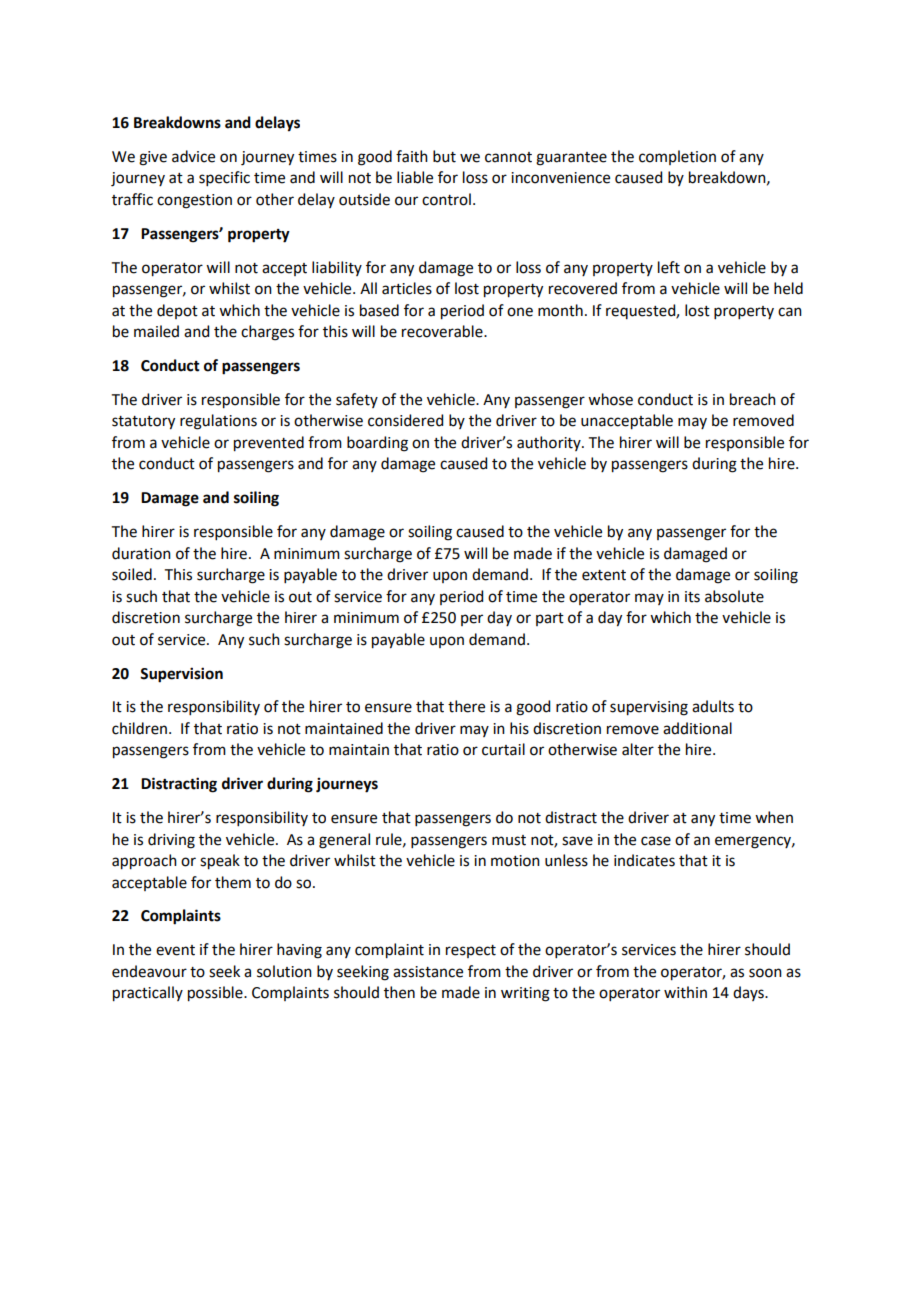 The image size is (924, 1308). I want to click on specific, so click(224, 178).
